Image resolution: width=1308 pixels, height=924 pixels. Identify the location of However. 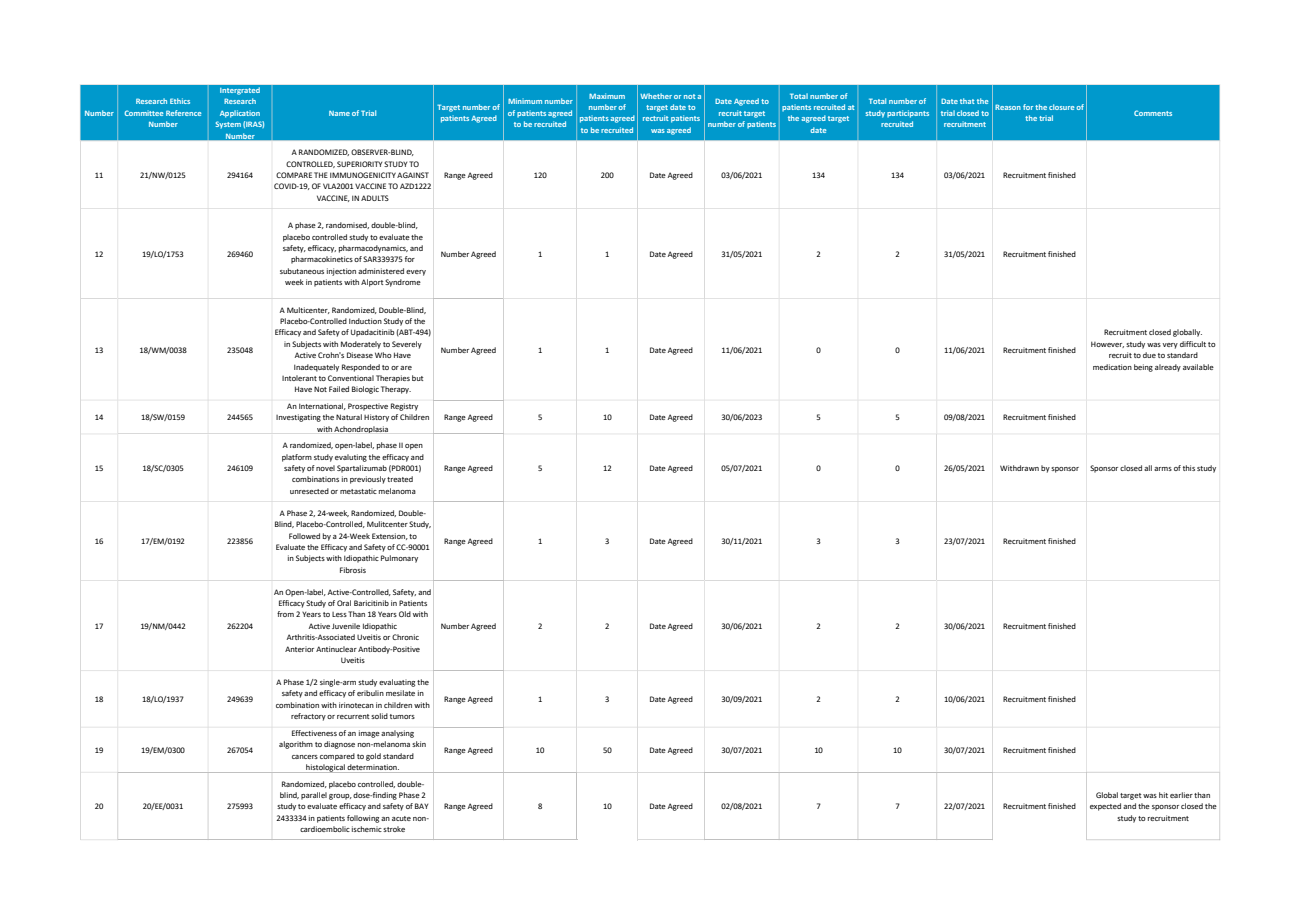
(1107, 344).
